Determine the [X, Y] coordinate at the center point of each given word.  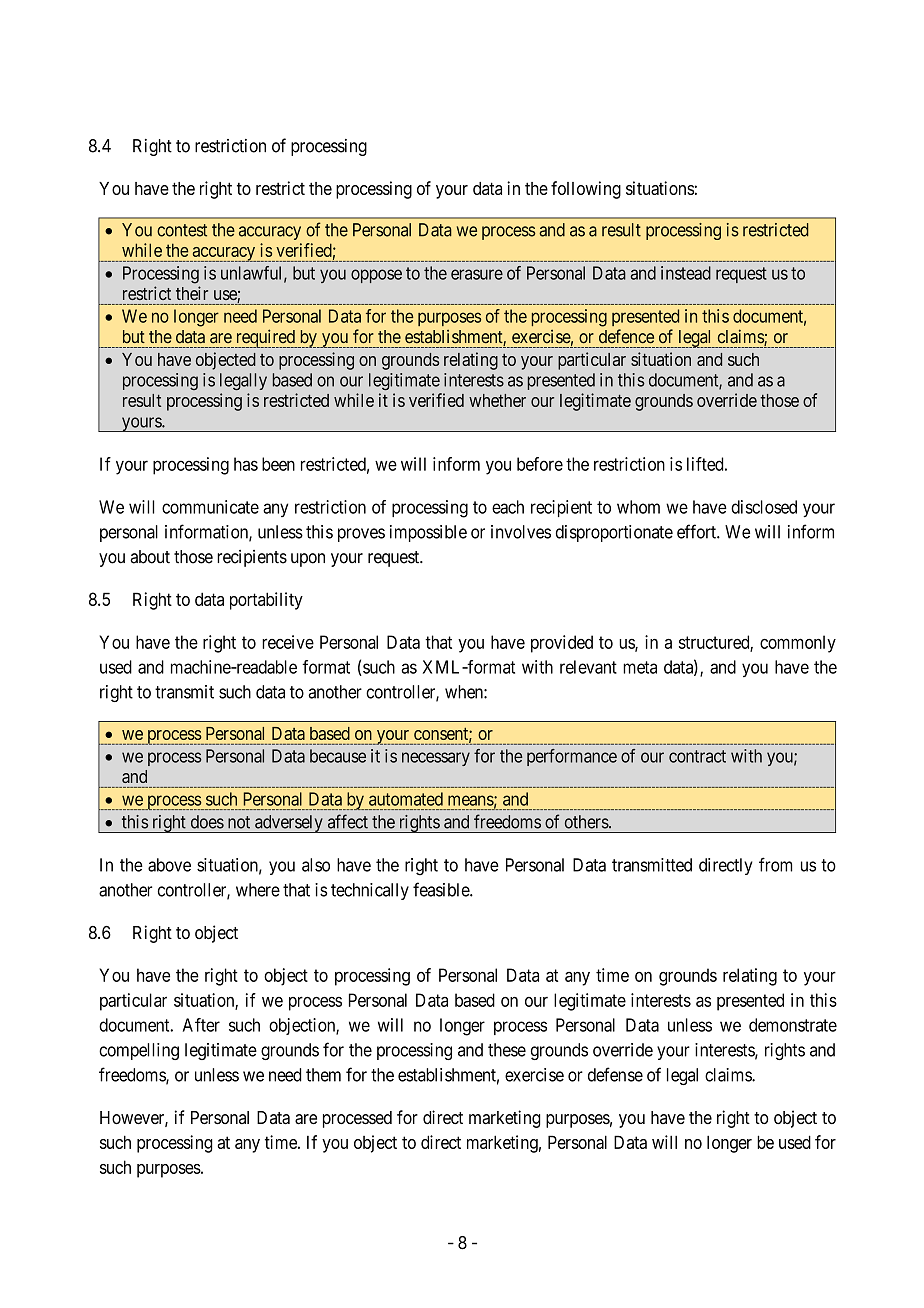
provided [562, 644]
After [201, 1025]
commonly [798, 644]
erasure [477, 274]
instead [686, 273]
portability [266, 601]
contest [182, 230]
